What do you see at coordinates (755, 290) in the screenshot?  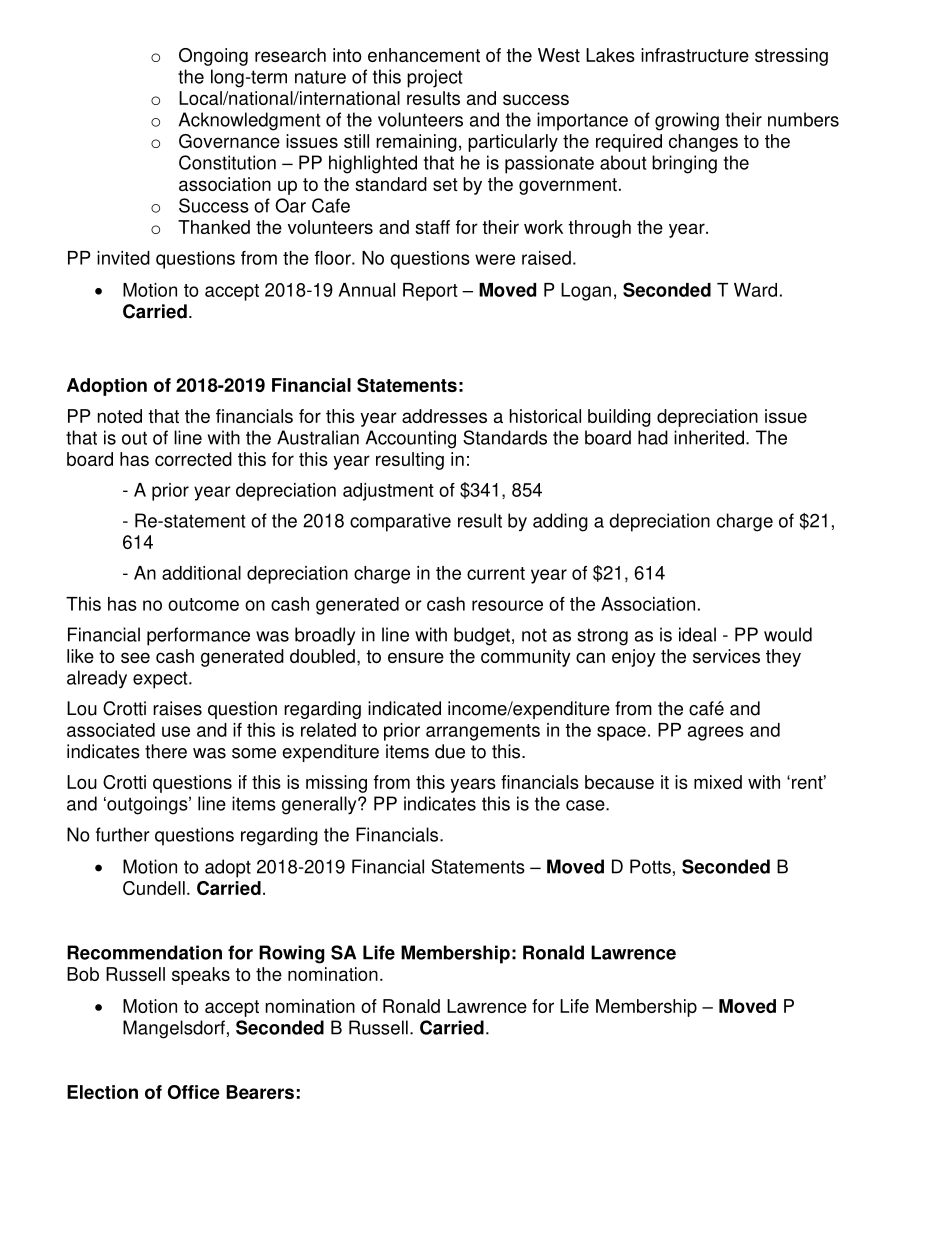 I see `Ward` at bounding box center [755, 290].
